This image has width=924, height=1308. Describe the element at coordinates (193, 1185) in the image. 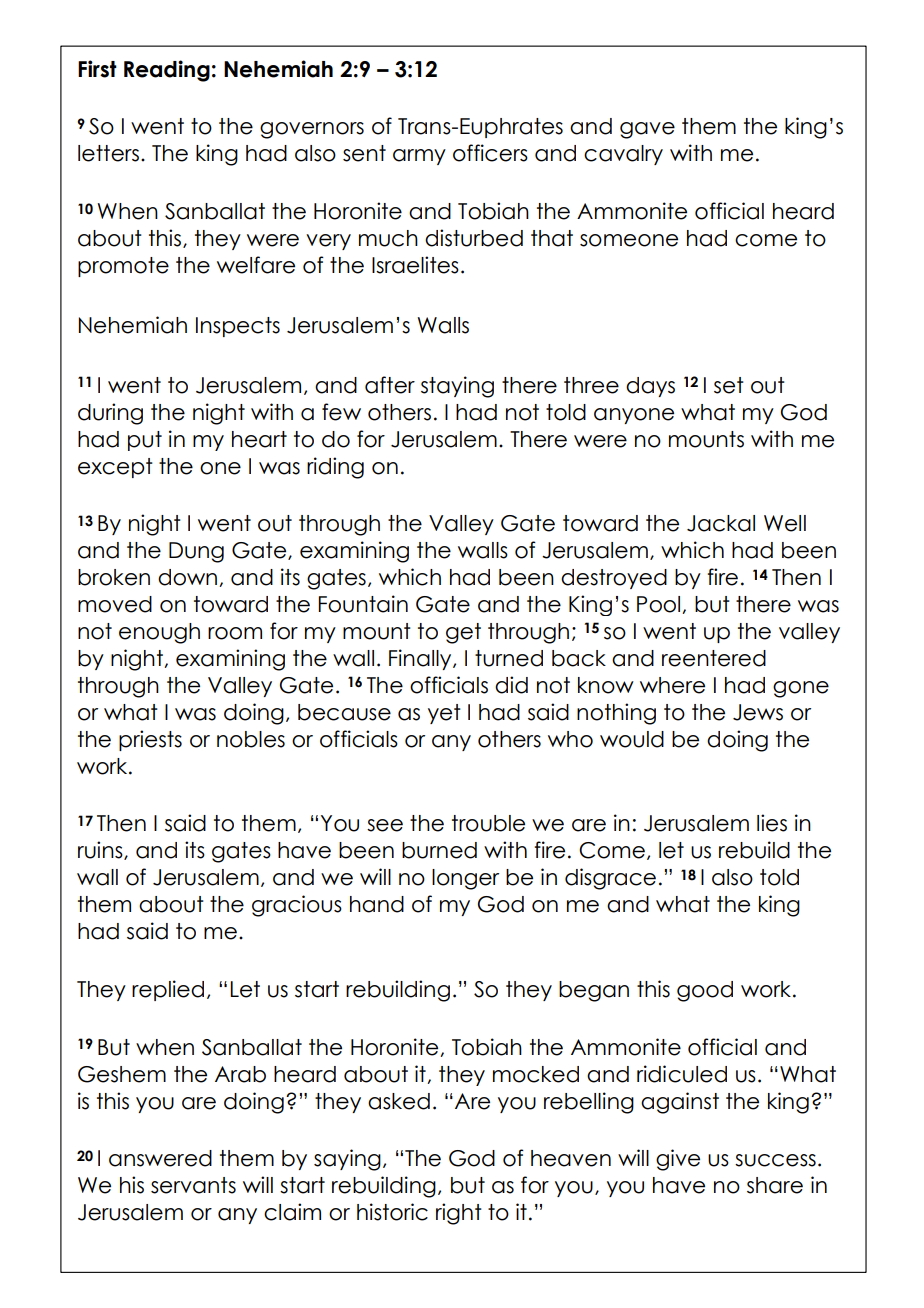

I see `servants` at that location.
